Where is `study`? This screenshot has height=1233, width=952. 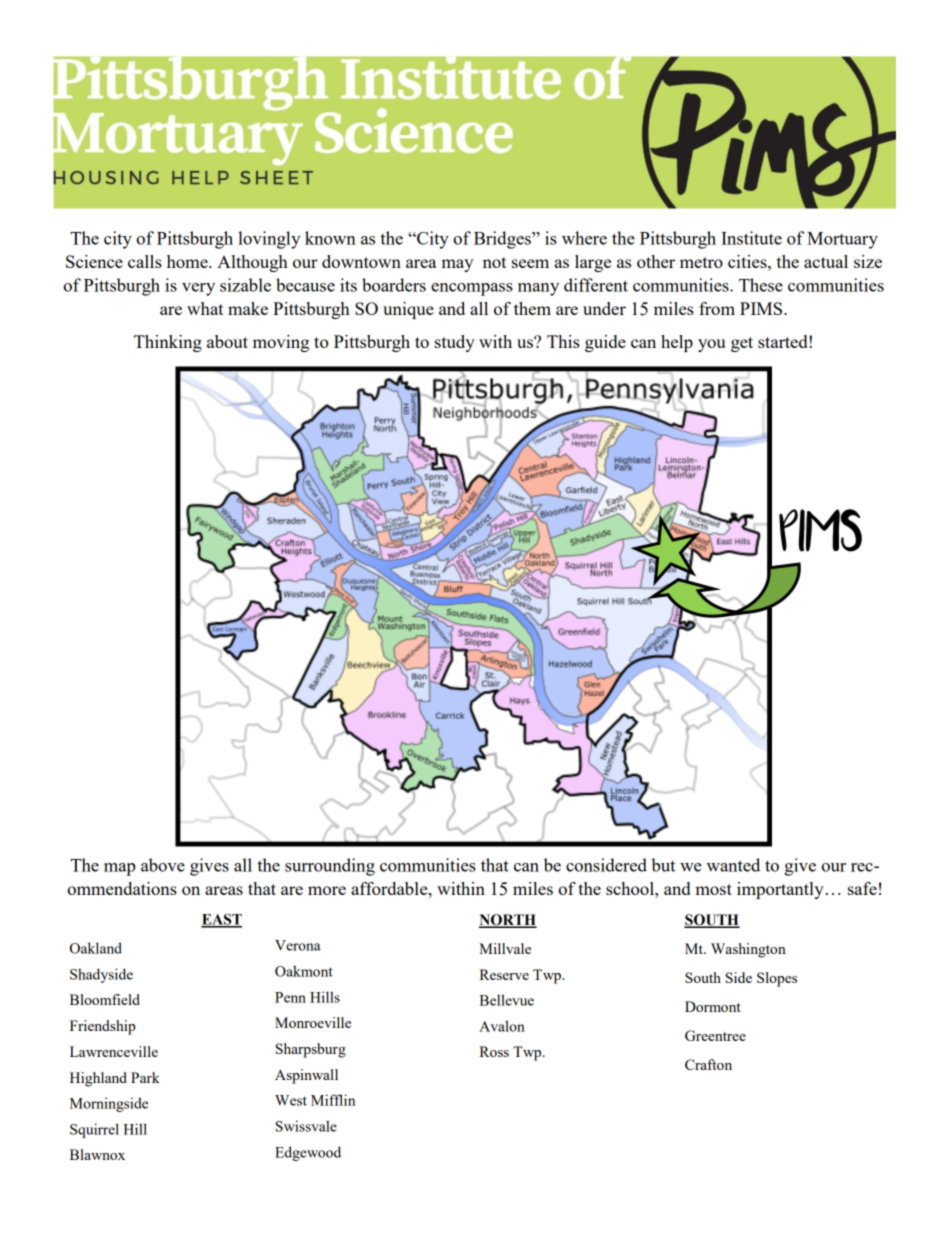
study is located at coordinates (455, 343).
